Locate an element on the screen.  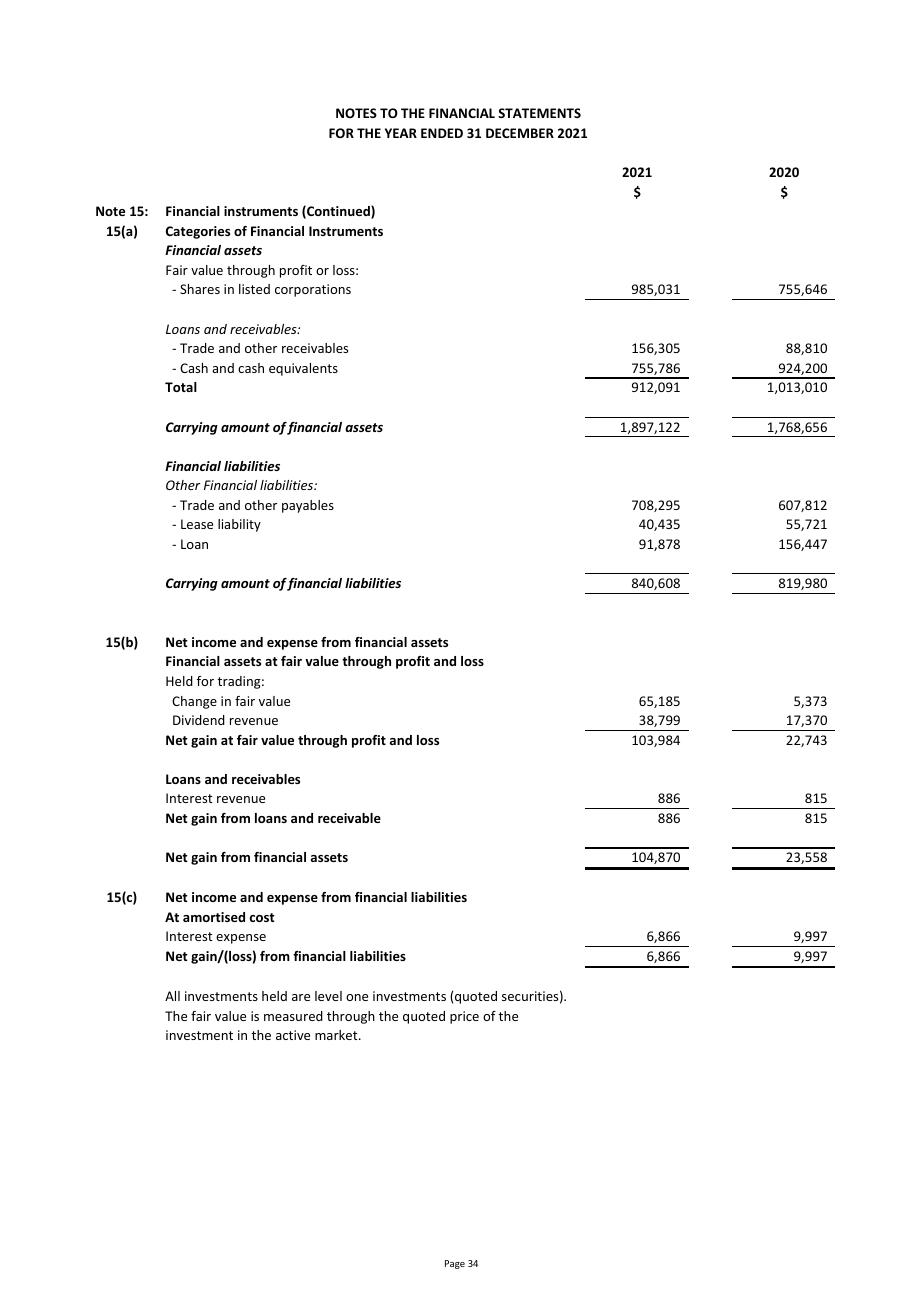
price is located at coordinates (464, 1017).
